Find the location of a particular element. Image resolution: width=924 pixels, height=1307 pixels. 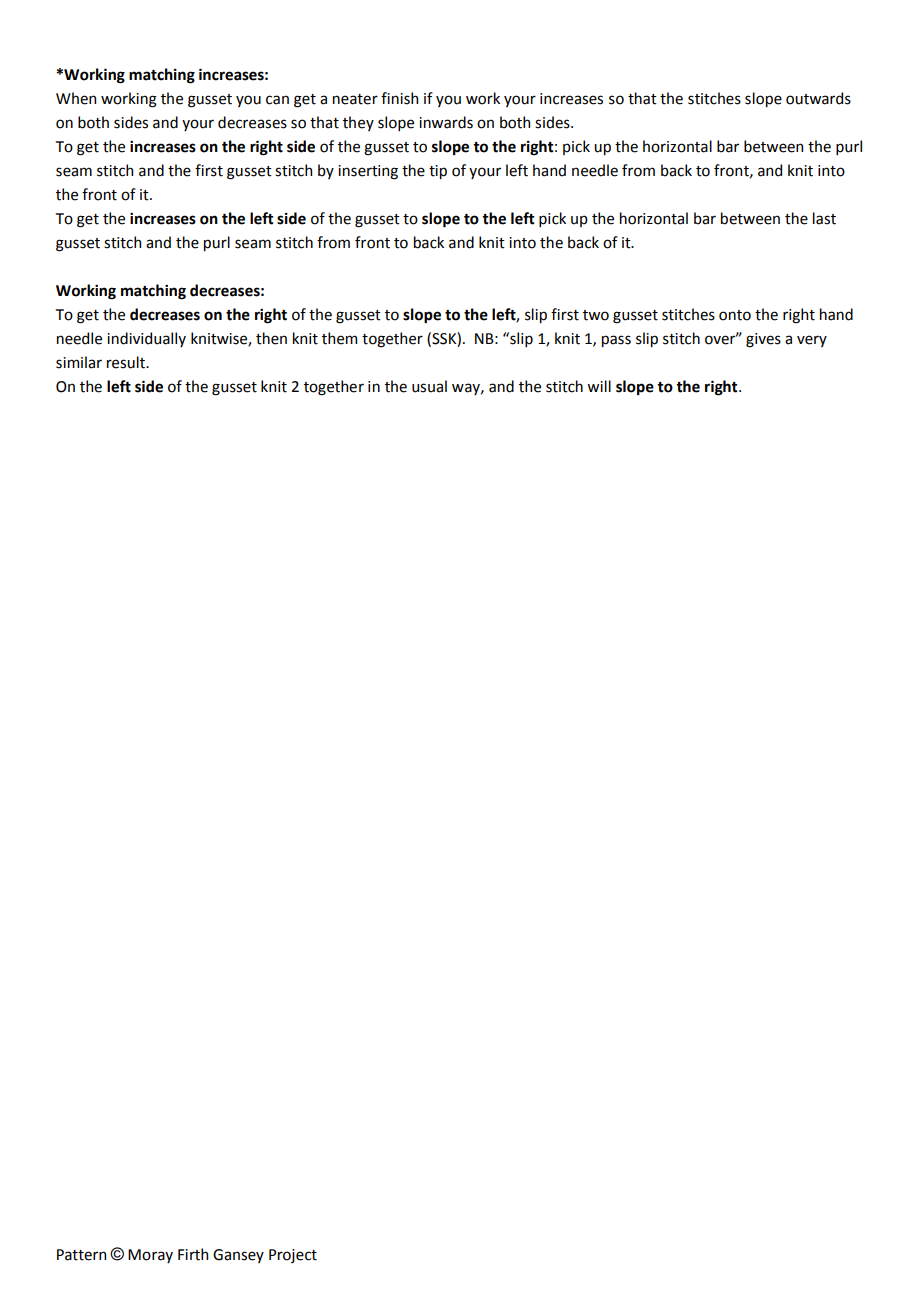

outwards is located at coordinates (818, 98).
